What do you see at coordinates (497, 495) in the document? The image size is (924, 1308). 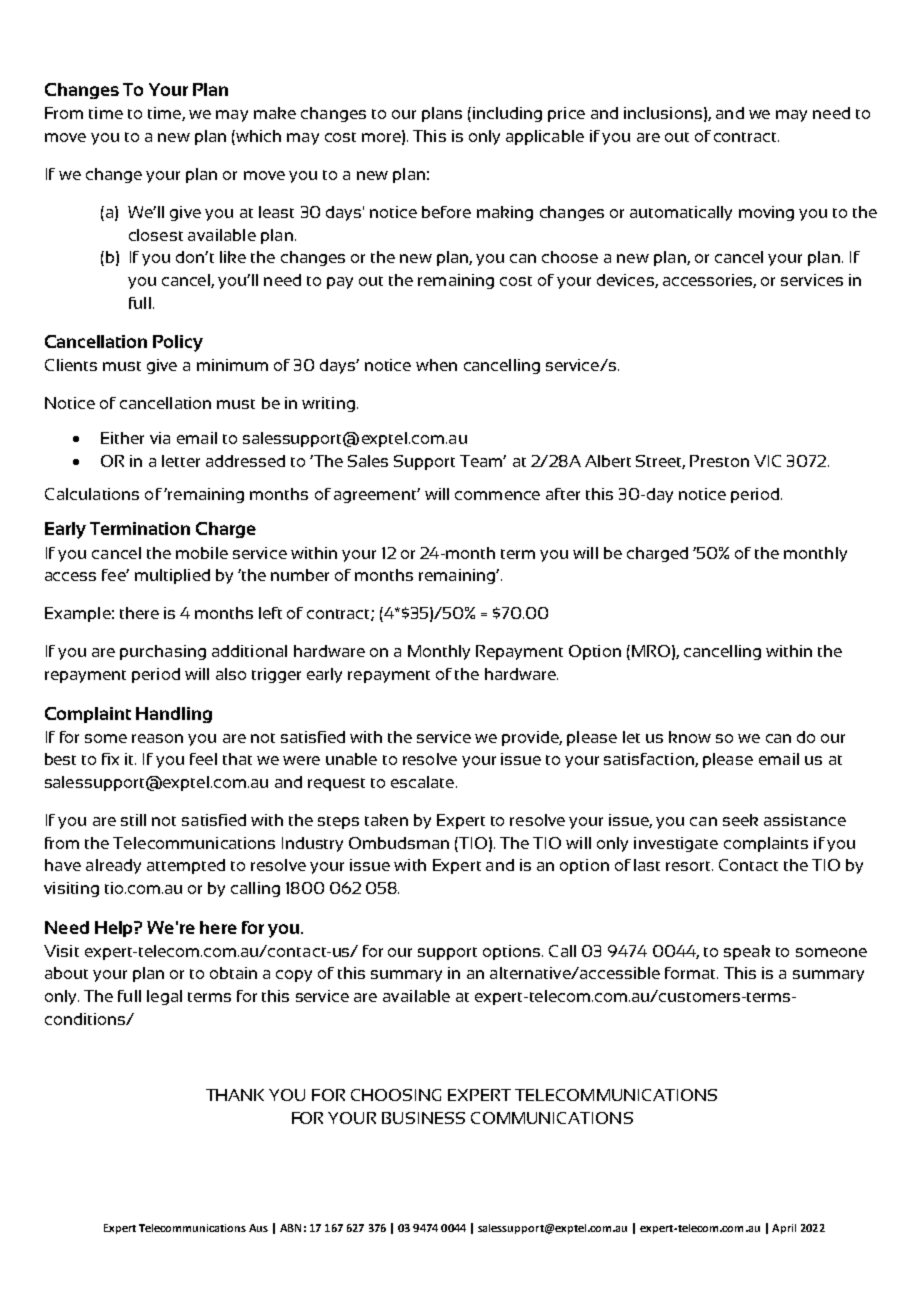 I see `commence` at bounding box center [497, 495].
